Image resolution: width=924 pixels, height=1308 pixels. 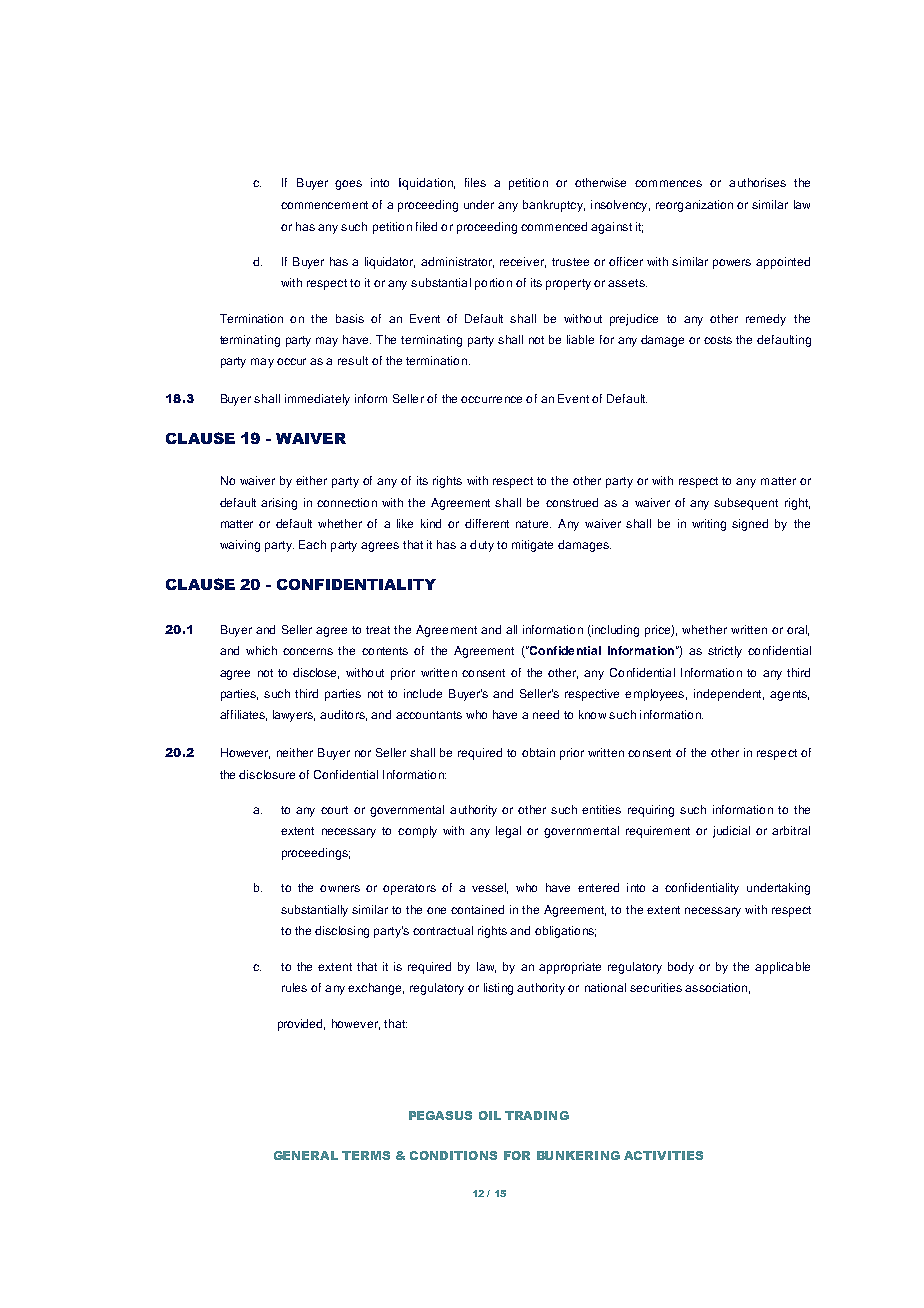 I want to click on contained, so click(x=477, y=909).
